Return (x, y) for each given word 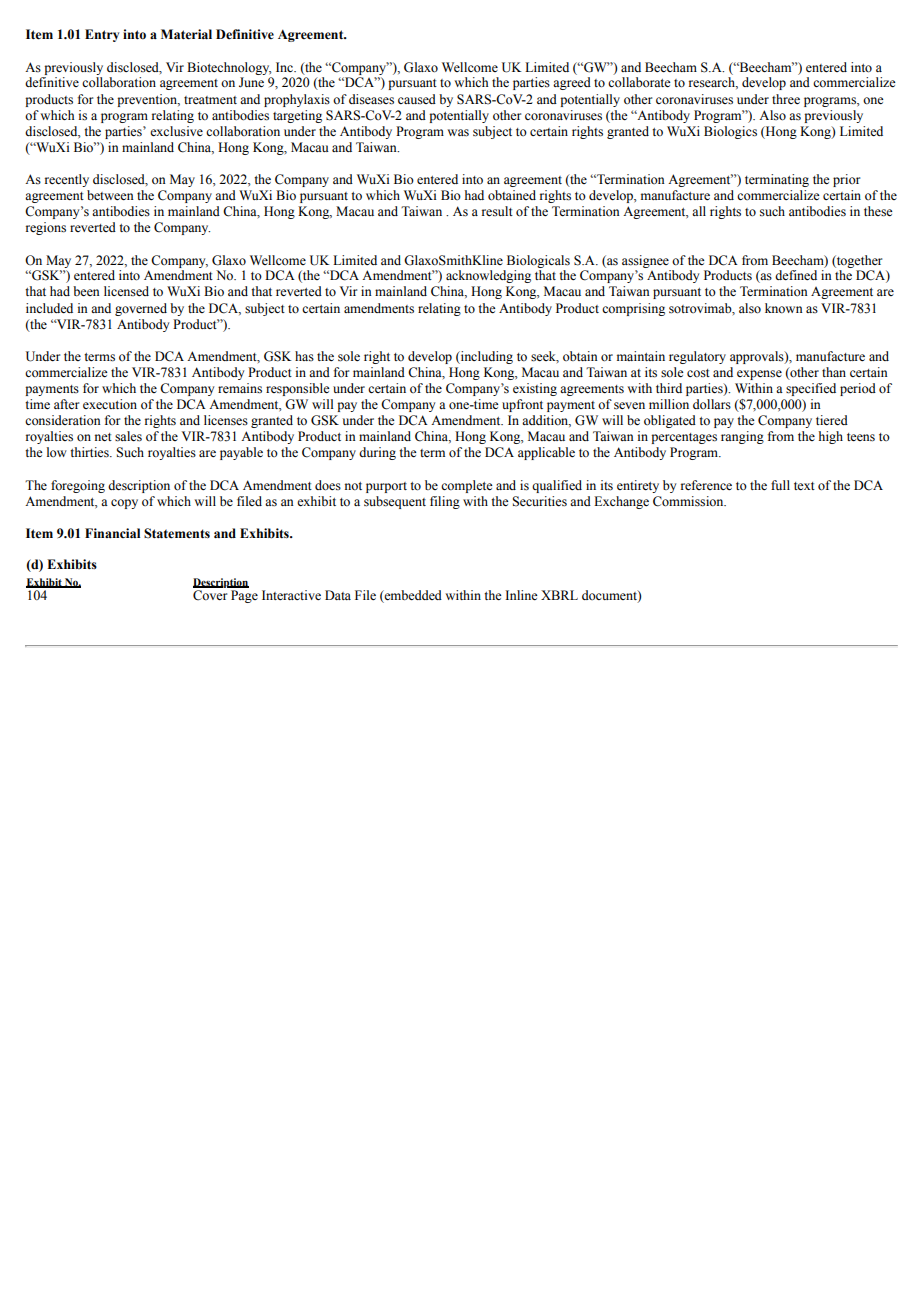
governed (141, 309)
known (784, 308)
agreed (572, 83)
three (786, 99)
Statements (177, 533)
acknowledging (488, 276)
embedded (412, 596)
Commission (689, 501)
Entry (102, 35)
